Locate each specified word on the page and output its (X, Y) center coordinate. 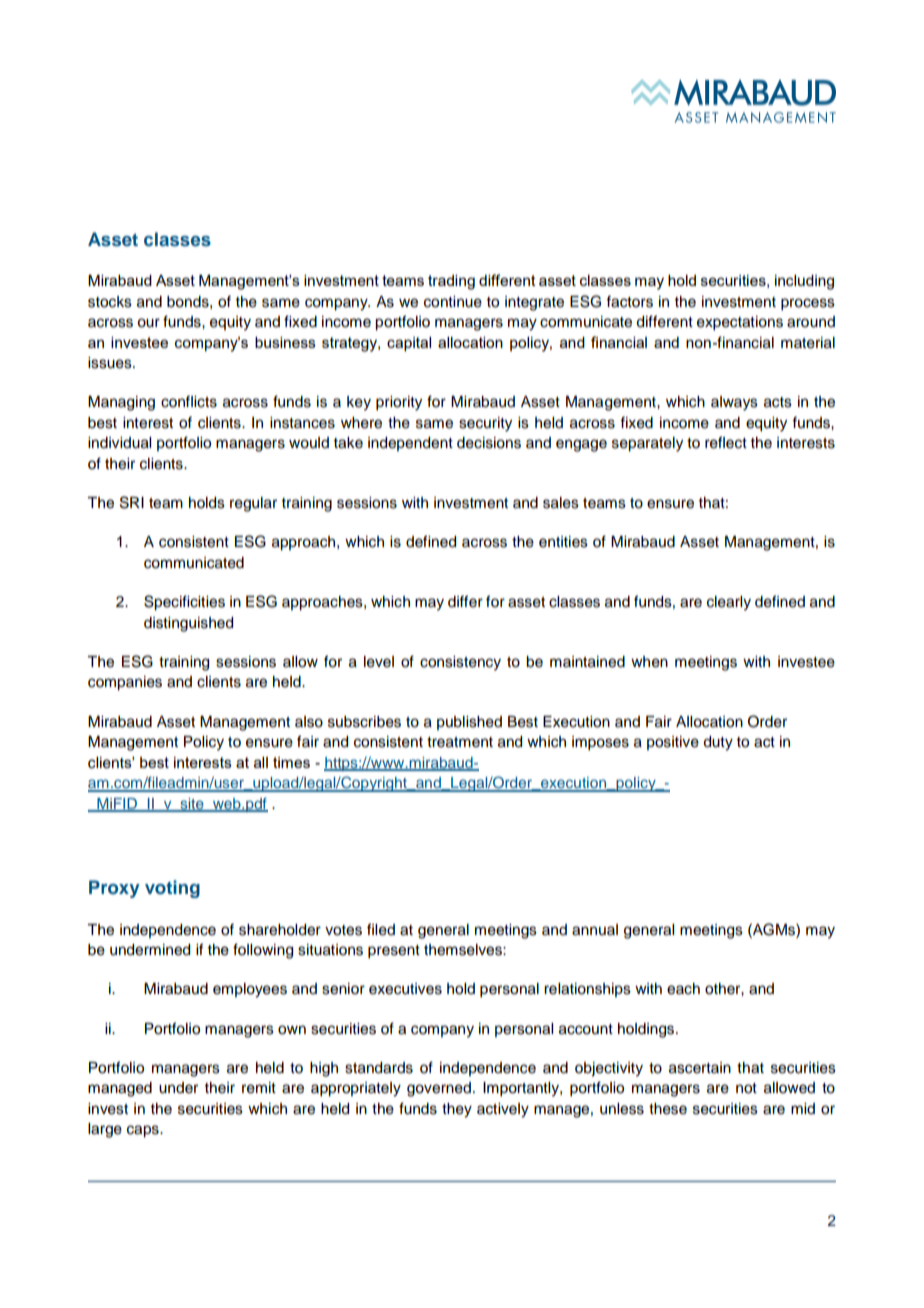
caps (144, 1131)
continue (453, 302)
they (457, 1110)
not (746, 1088)
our (148, 323)
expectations (740, 323)
